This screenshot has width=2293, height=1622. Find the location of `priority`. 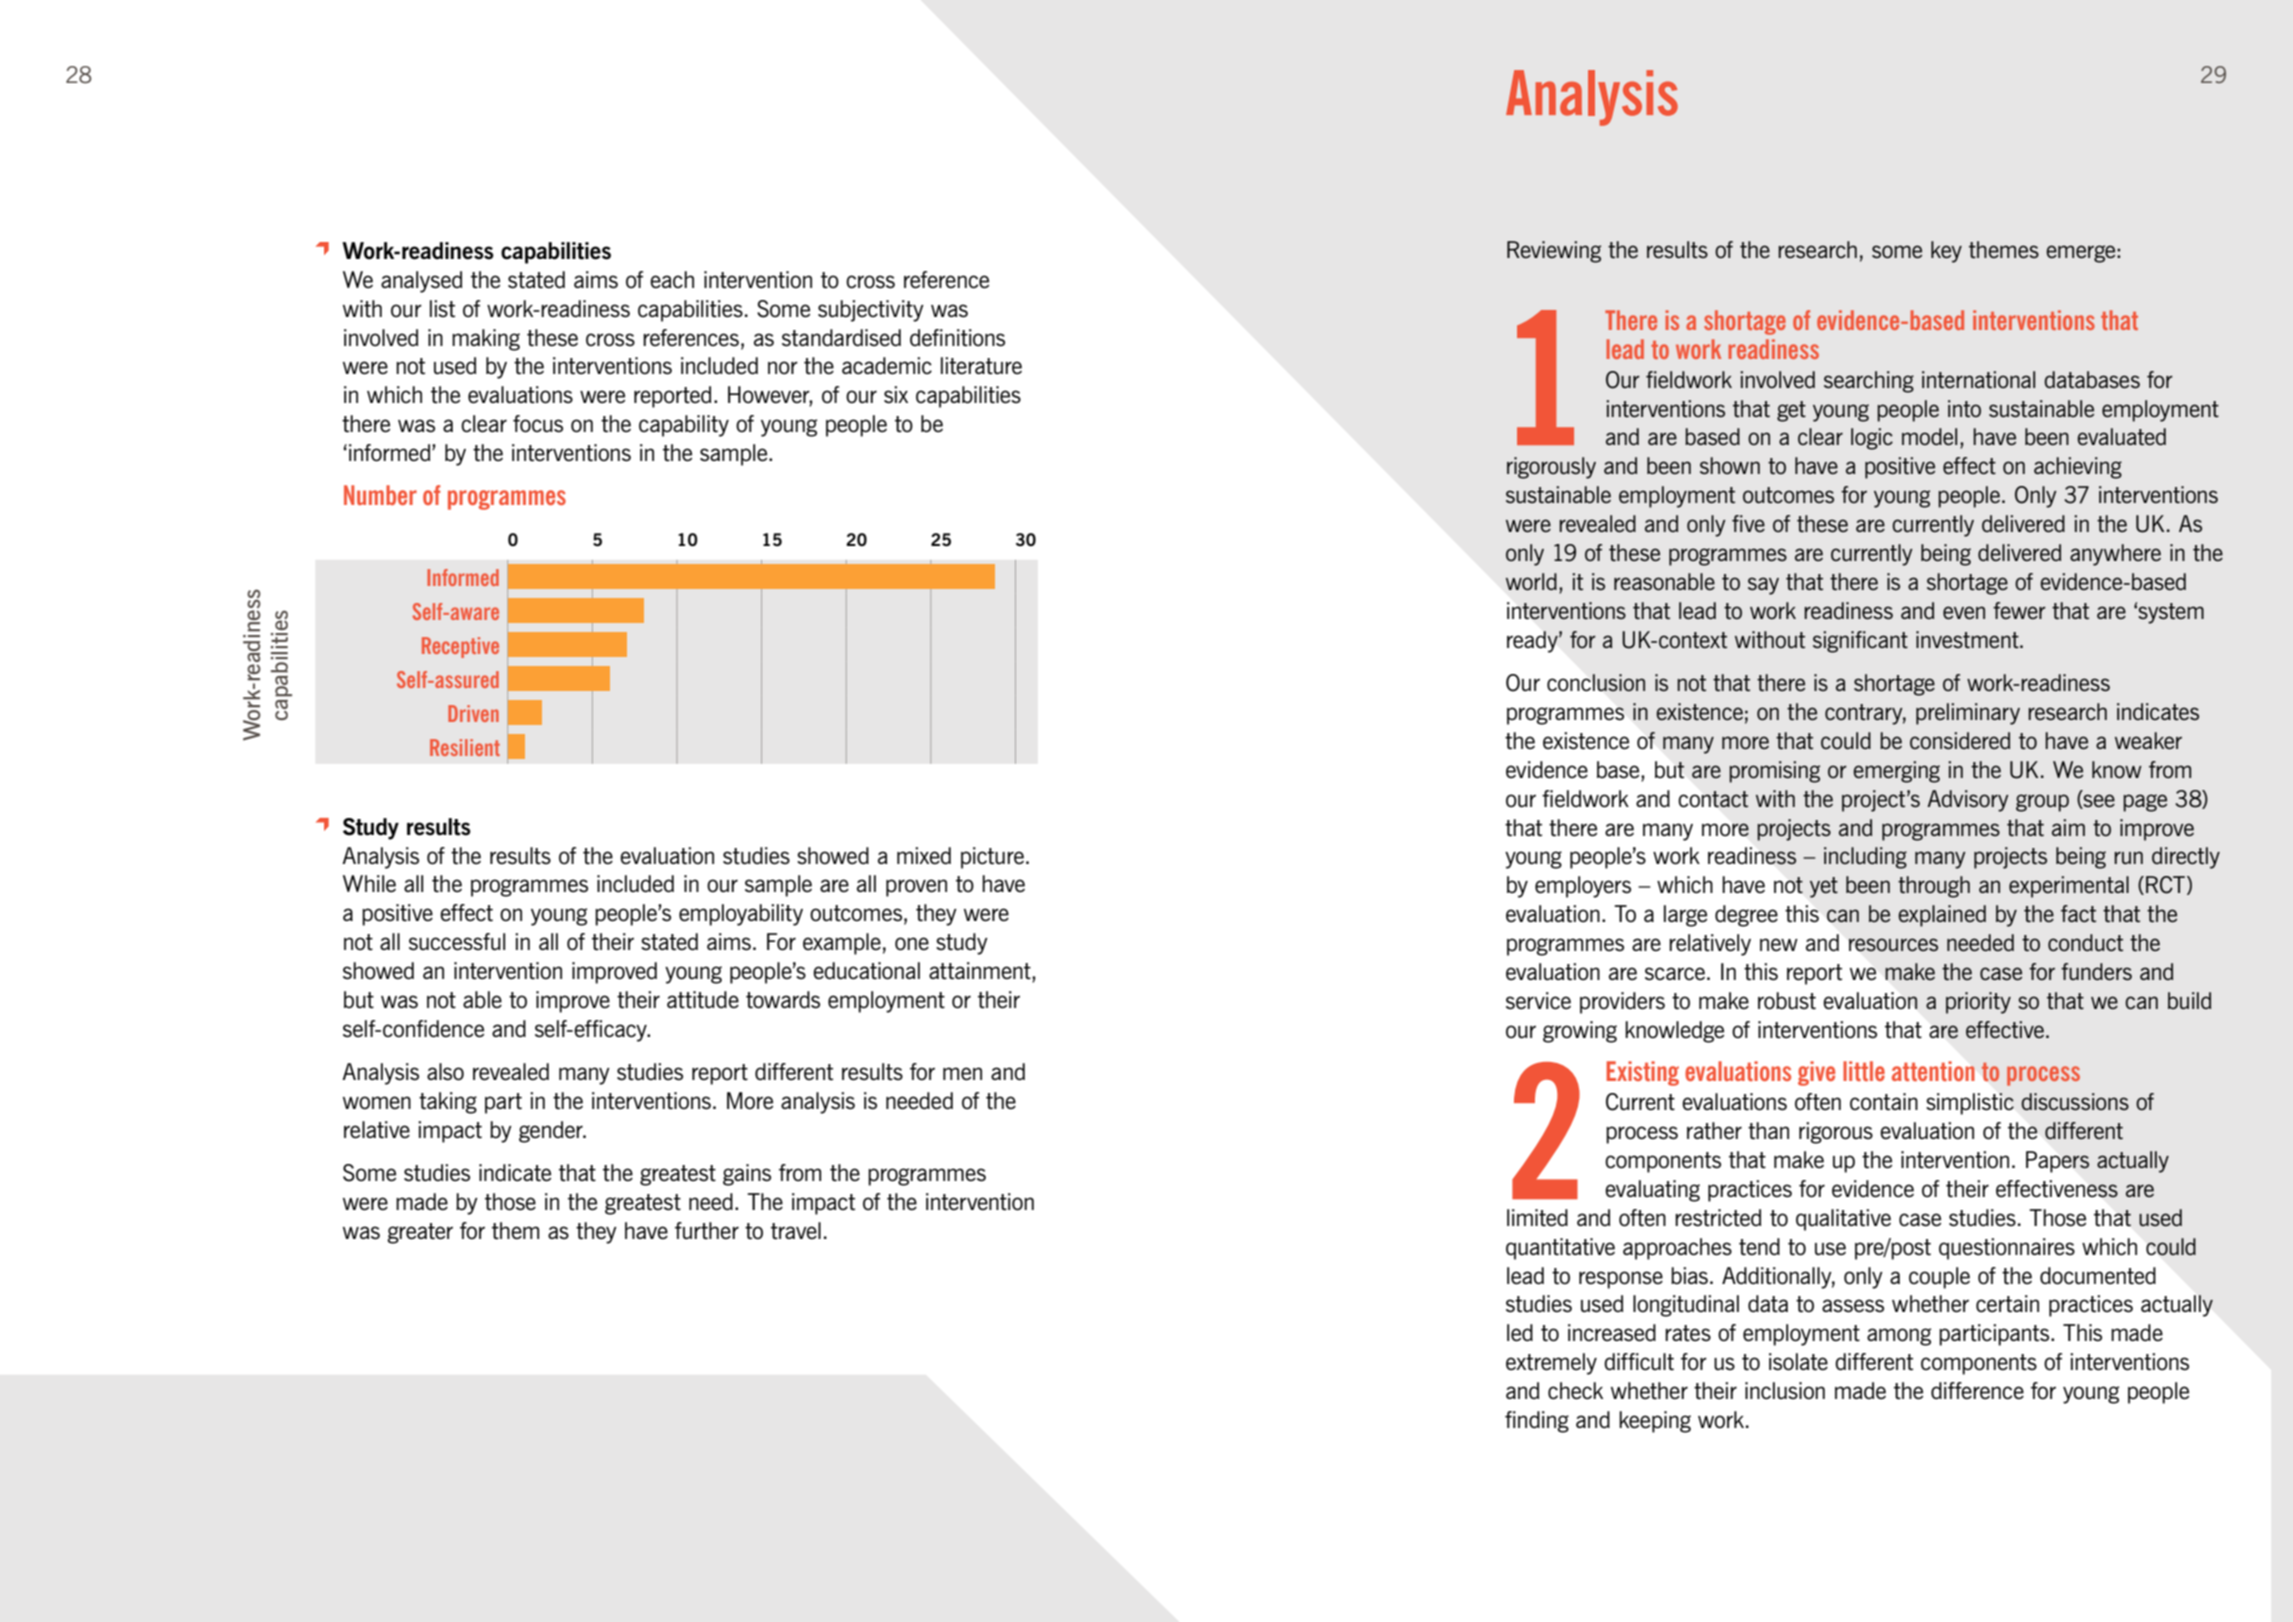

priority is located at coordinates (1978, 1003).
